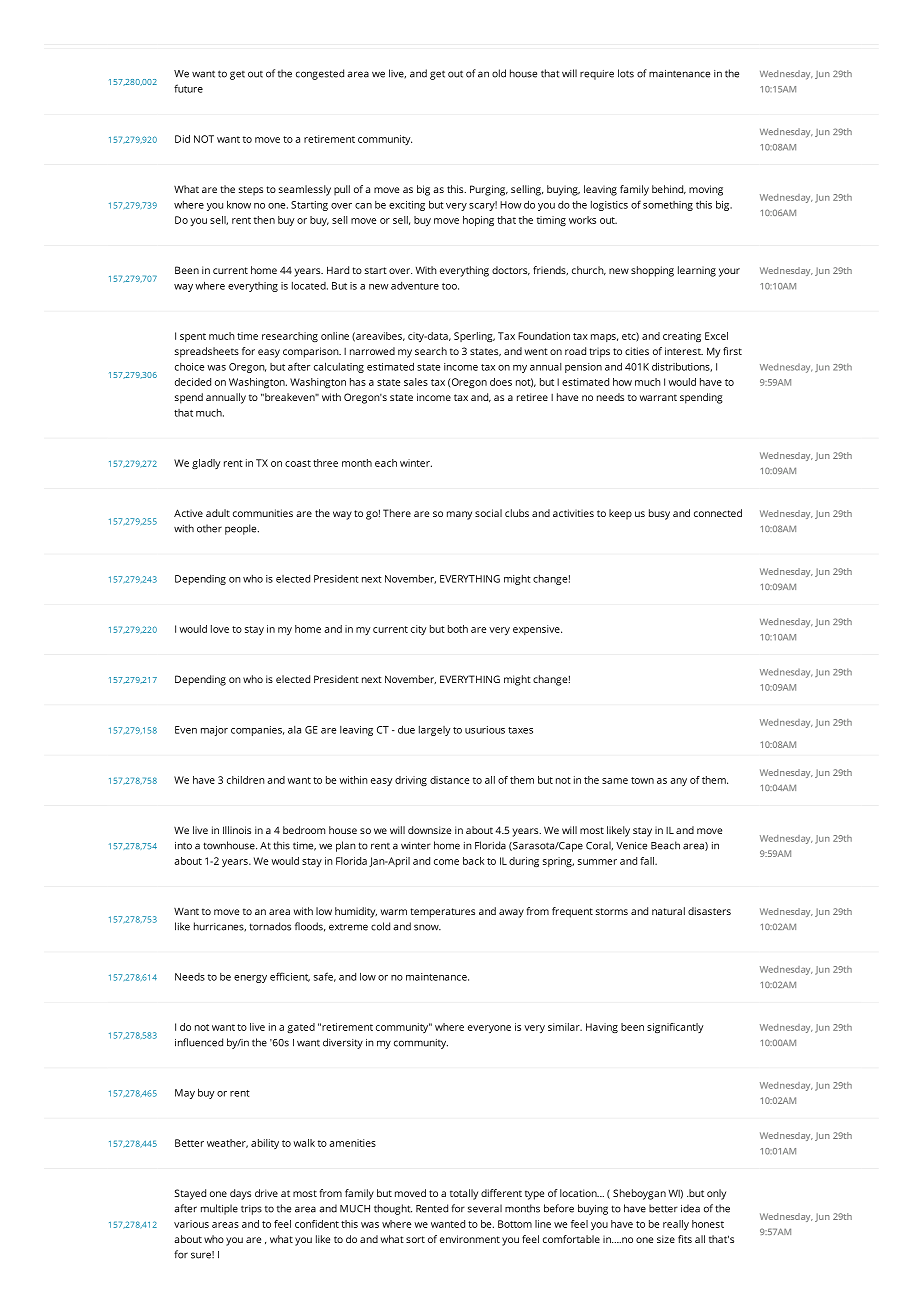 This document has height=1308, width=924. What do you see at coordinates (489, 190) in the document?
I see `Purging` at bounding box center [489, 190].
